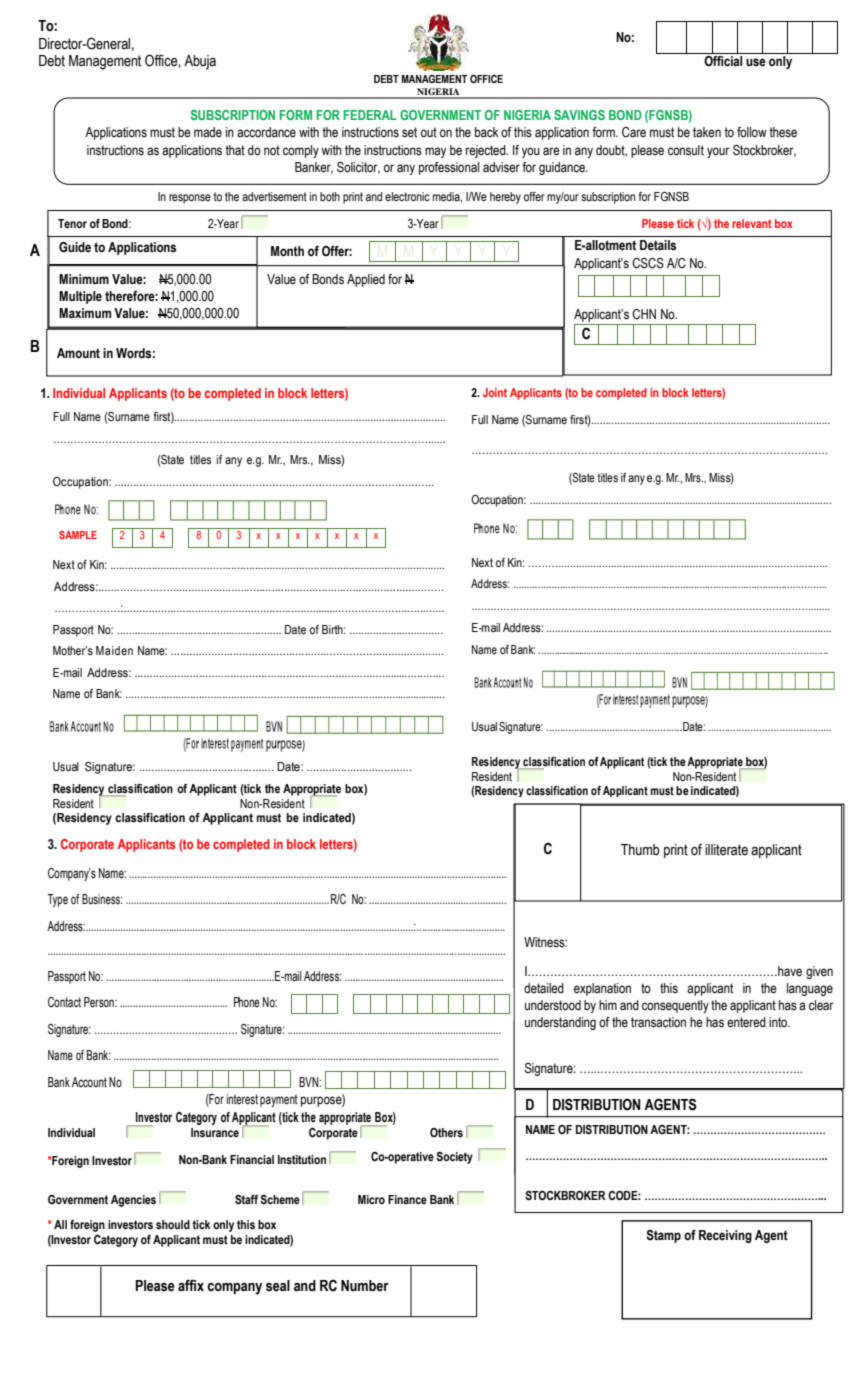 Image resolution: width=849 pixels, height=1400 pixels. What do you see at coordinates (208, 132) in the document?
I see `made` at bounding box center [208, 132].
